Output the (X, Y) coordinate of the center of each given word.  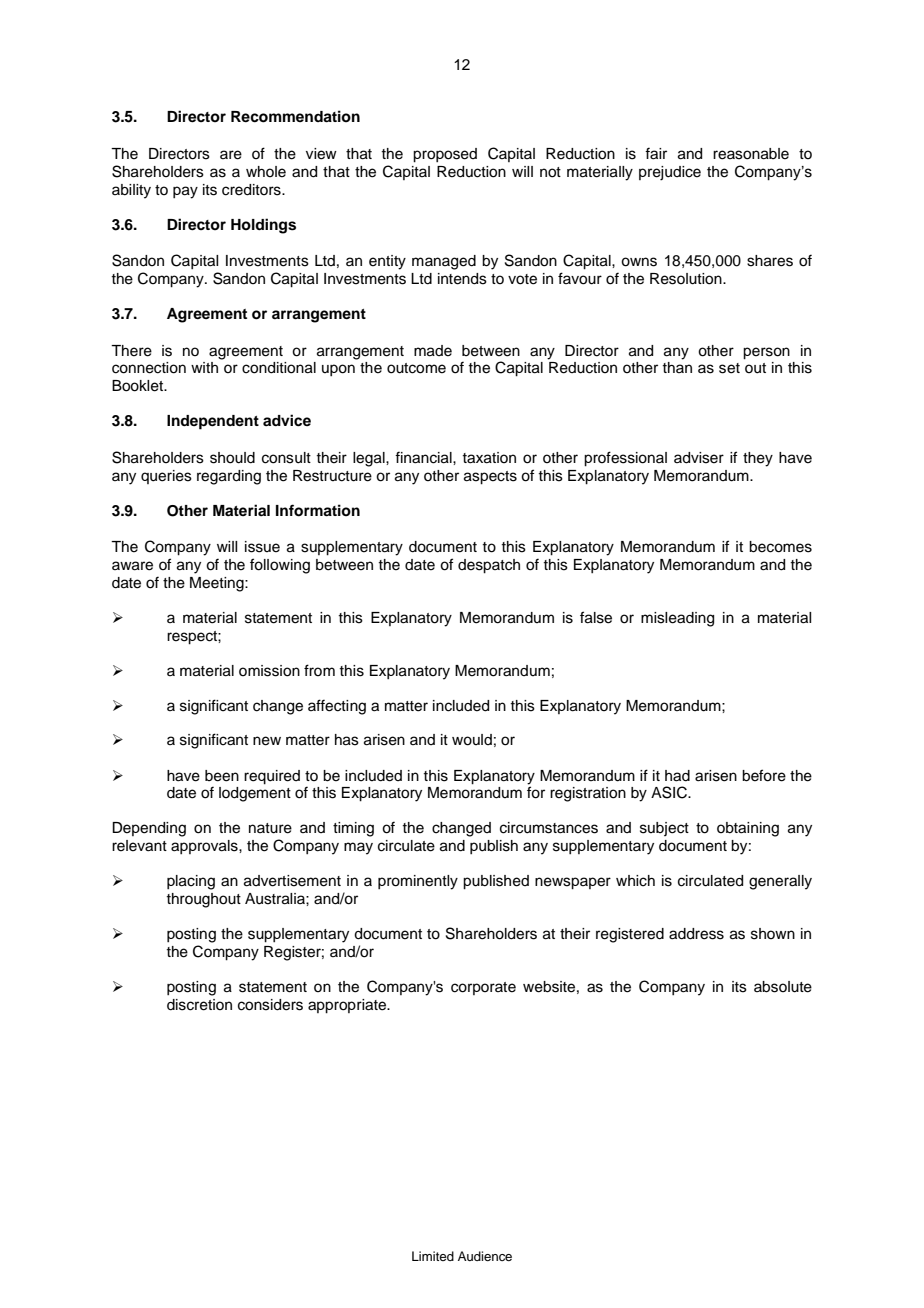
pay (185, 192)
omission (269, 671)
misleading (677, 619)
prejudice (670, 173)
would (472, 740)
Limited (433, 1256)
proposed (445, 155)
